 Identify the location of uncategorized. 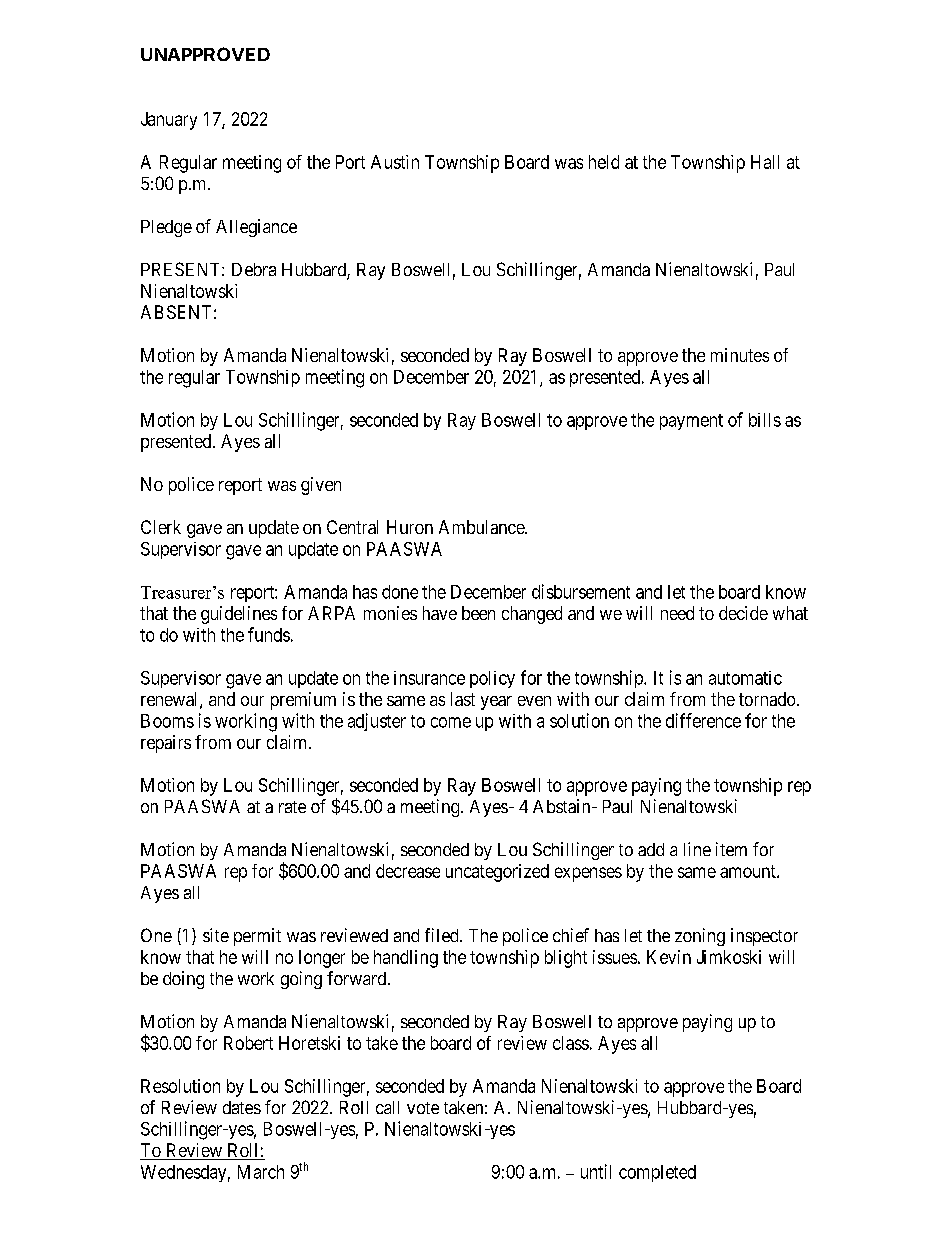
(497, 873).
